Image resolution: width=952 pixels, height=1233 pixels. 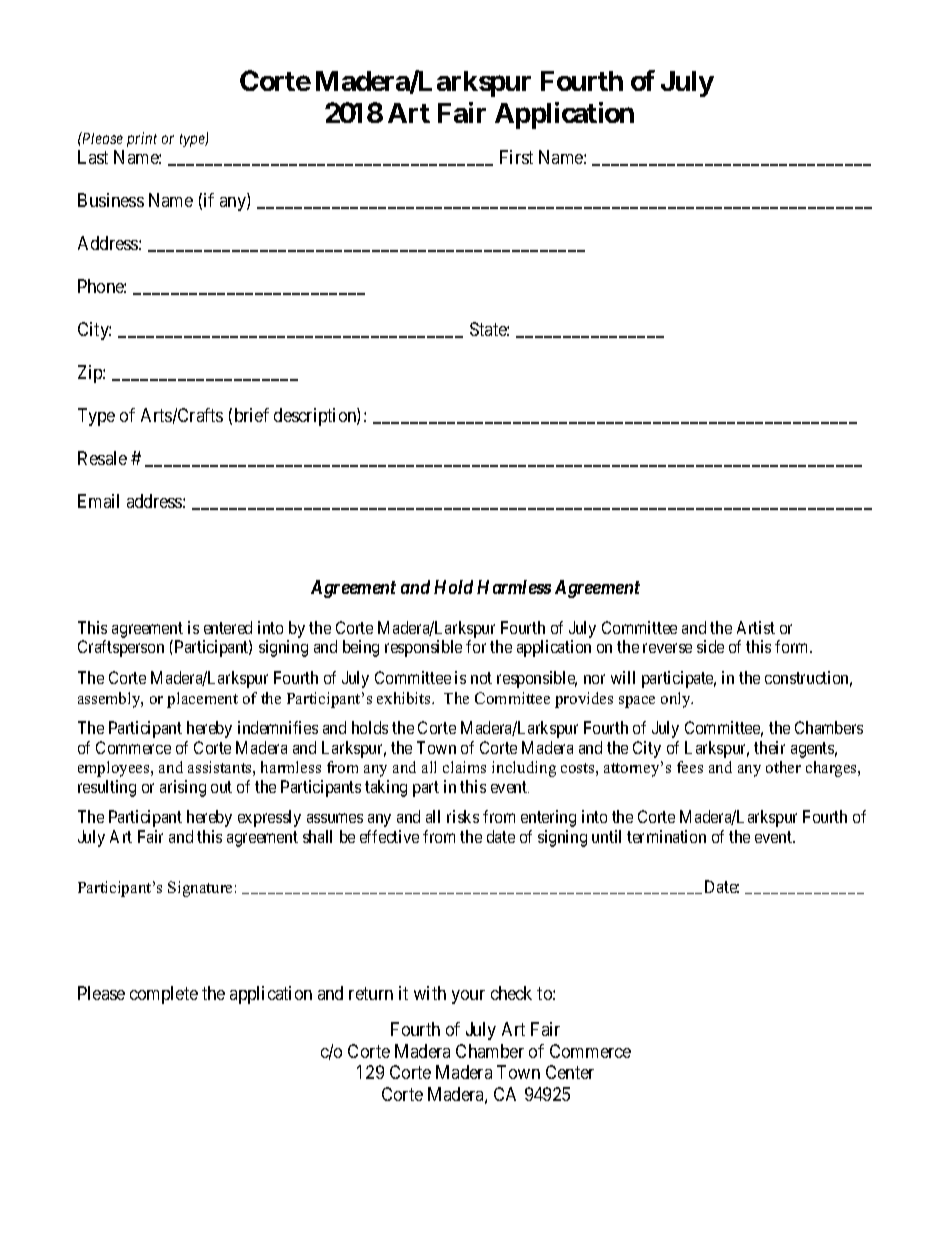 I want to click on First, so click(x=516, y=157).
